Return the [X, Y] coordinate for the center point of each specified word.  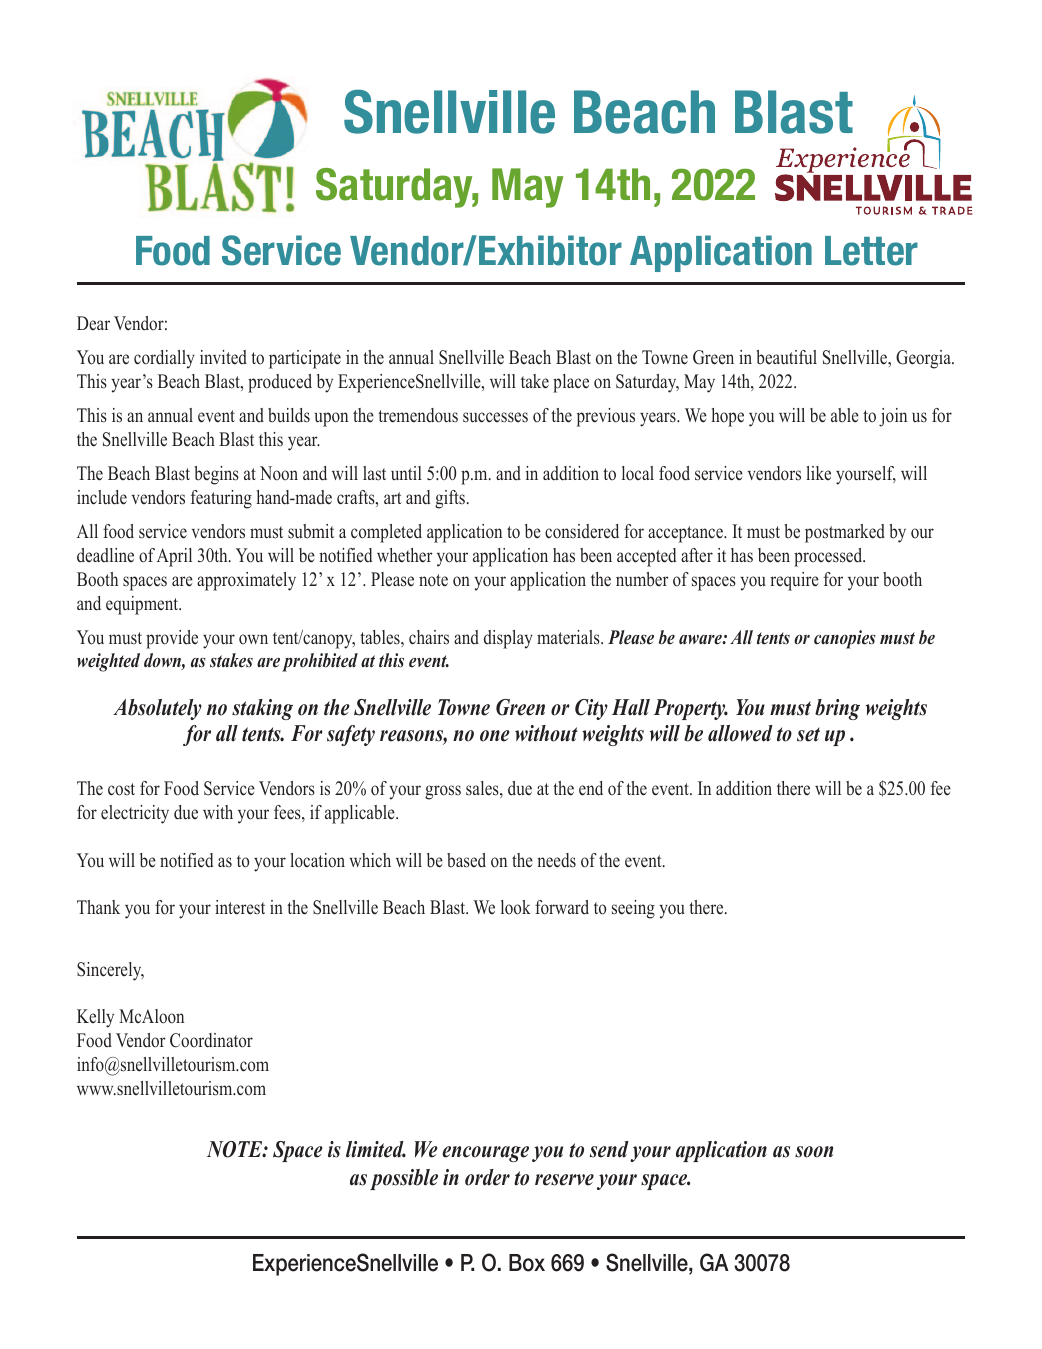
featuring [221, 499]
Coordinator [211, 1040]
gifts [450, 499]
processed [829, 557]
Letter [871, 251]
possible [404, 1179]
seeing [633, 909]
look [516, 907]
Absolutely [157, 709]
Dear [93, 323]
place [571, 383]
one [495, 736]
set [808, 734]
